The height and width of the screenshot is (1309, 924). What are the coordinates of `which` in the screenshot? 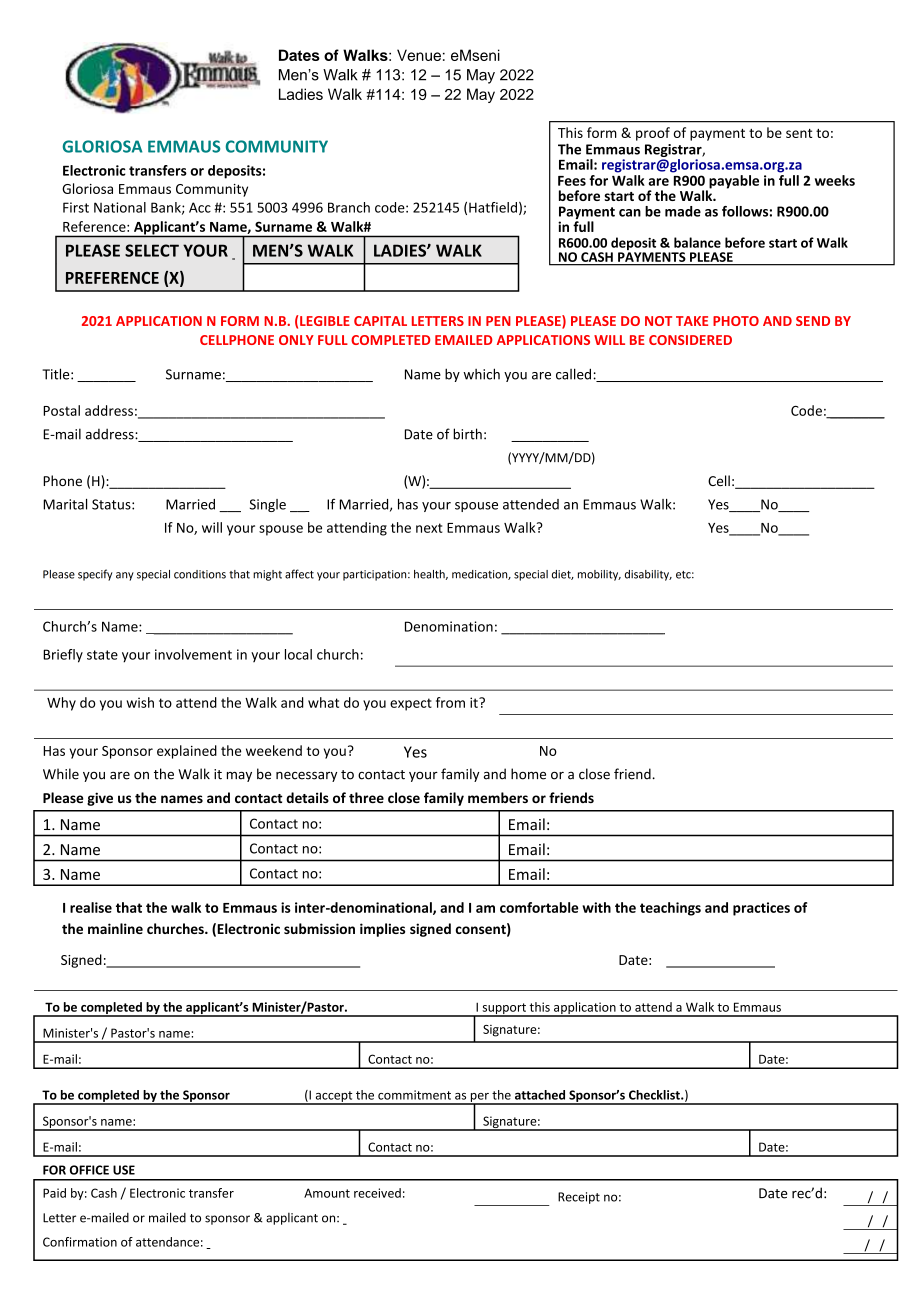 It's located at (481, 374).
